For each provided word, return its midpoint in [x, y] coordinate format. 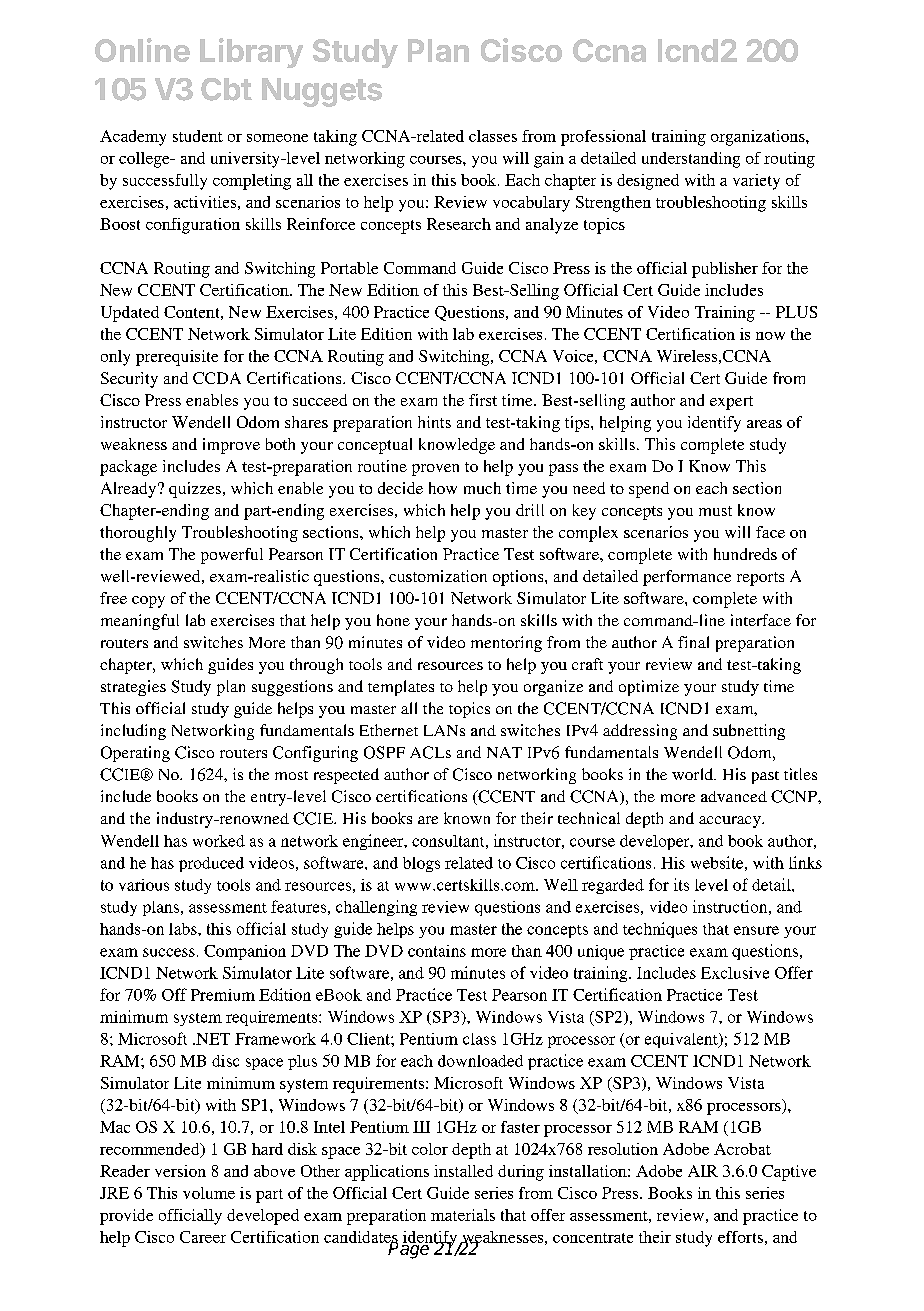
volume [209, 1193]
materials [463, 1215]
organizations [759, 138]
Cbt [226, 89]
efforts [740, 1237]
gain [549, 160]
